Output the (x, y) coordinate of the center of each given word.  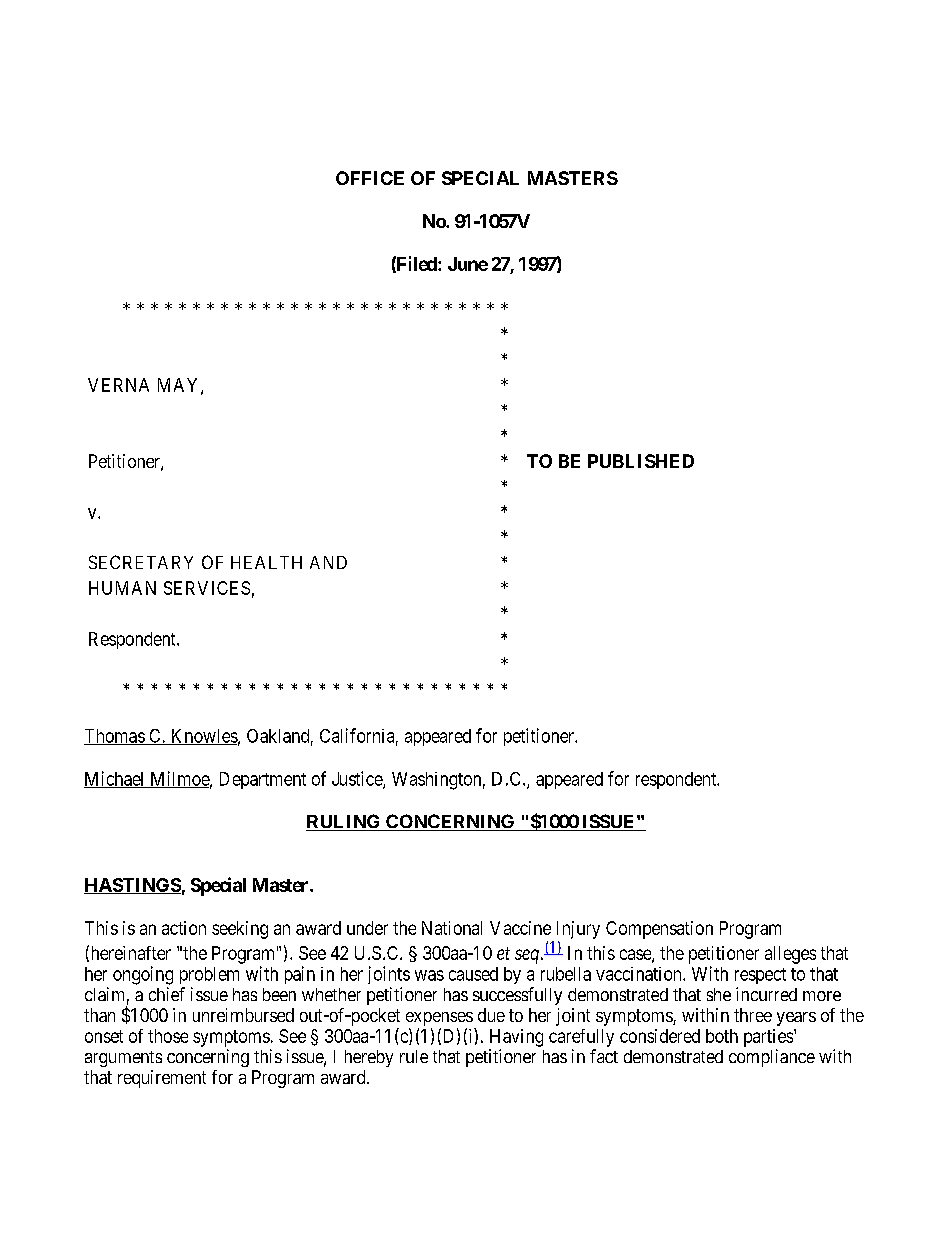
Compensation (659, 930)
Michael (115, 779)
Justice (358, 779)
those (168, 1036)
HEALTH (266, 562)
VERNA (118, 385)
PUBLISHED (641, 461)
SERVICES (207, 588)
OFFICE (370, 178)
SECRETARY (141, 562)
